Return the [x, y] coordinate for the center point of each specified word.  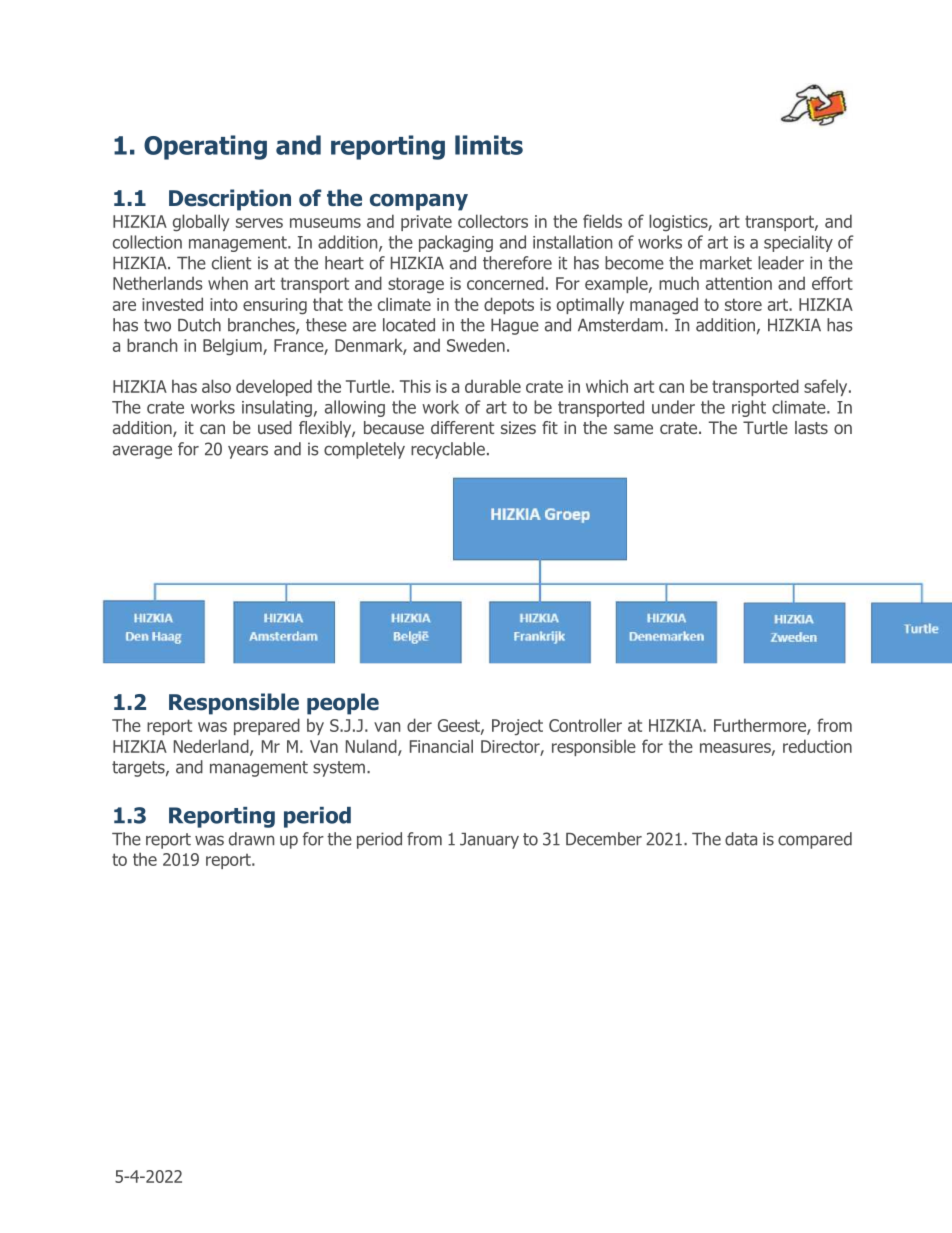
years [248, 452]
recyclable [448, 450]
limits [489, 145]
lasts [811, 427]
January [489, 841]
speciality [798, 243]
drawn [251, 839]
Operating [205, 147]
